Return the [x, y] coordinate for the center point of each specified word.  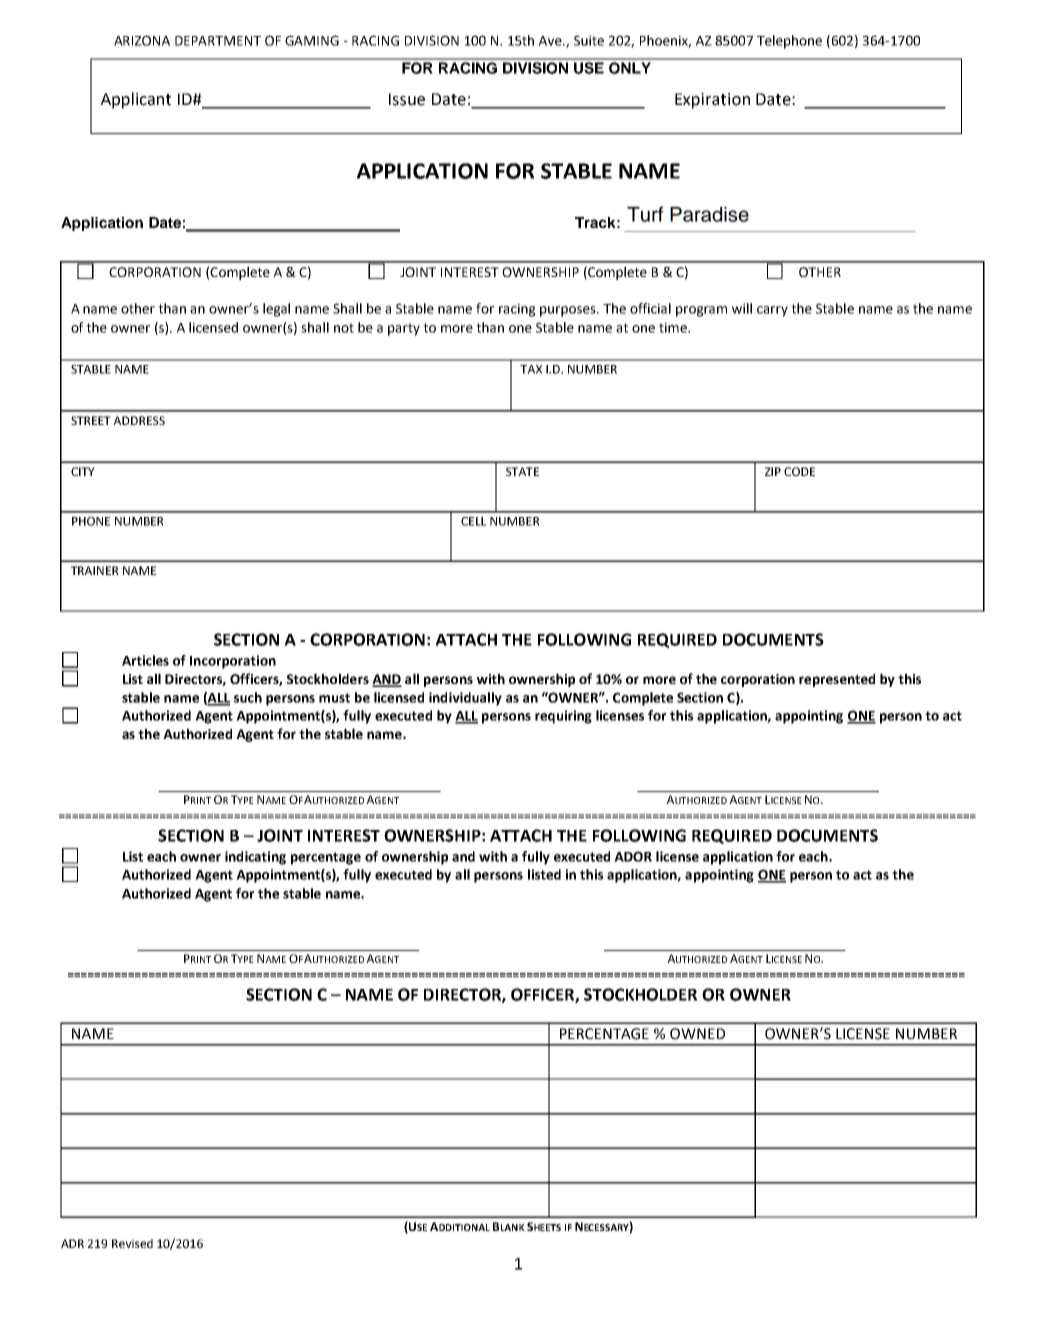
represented [837, 680]
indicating [255, 858]
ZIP [773, 471]
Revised [132, 1243]
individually [465, 699]
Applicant [136, 100]
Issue [407, 99]
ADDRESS [139, 420]
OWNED [697, 1034]
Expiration [712, 101]
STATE [522, 471]
